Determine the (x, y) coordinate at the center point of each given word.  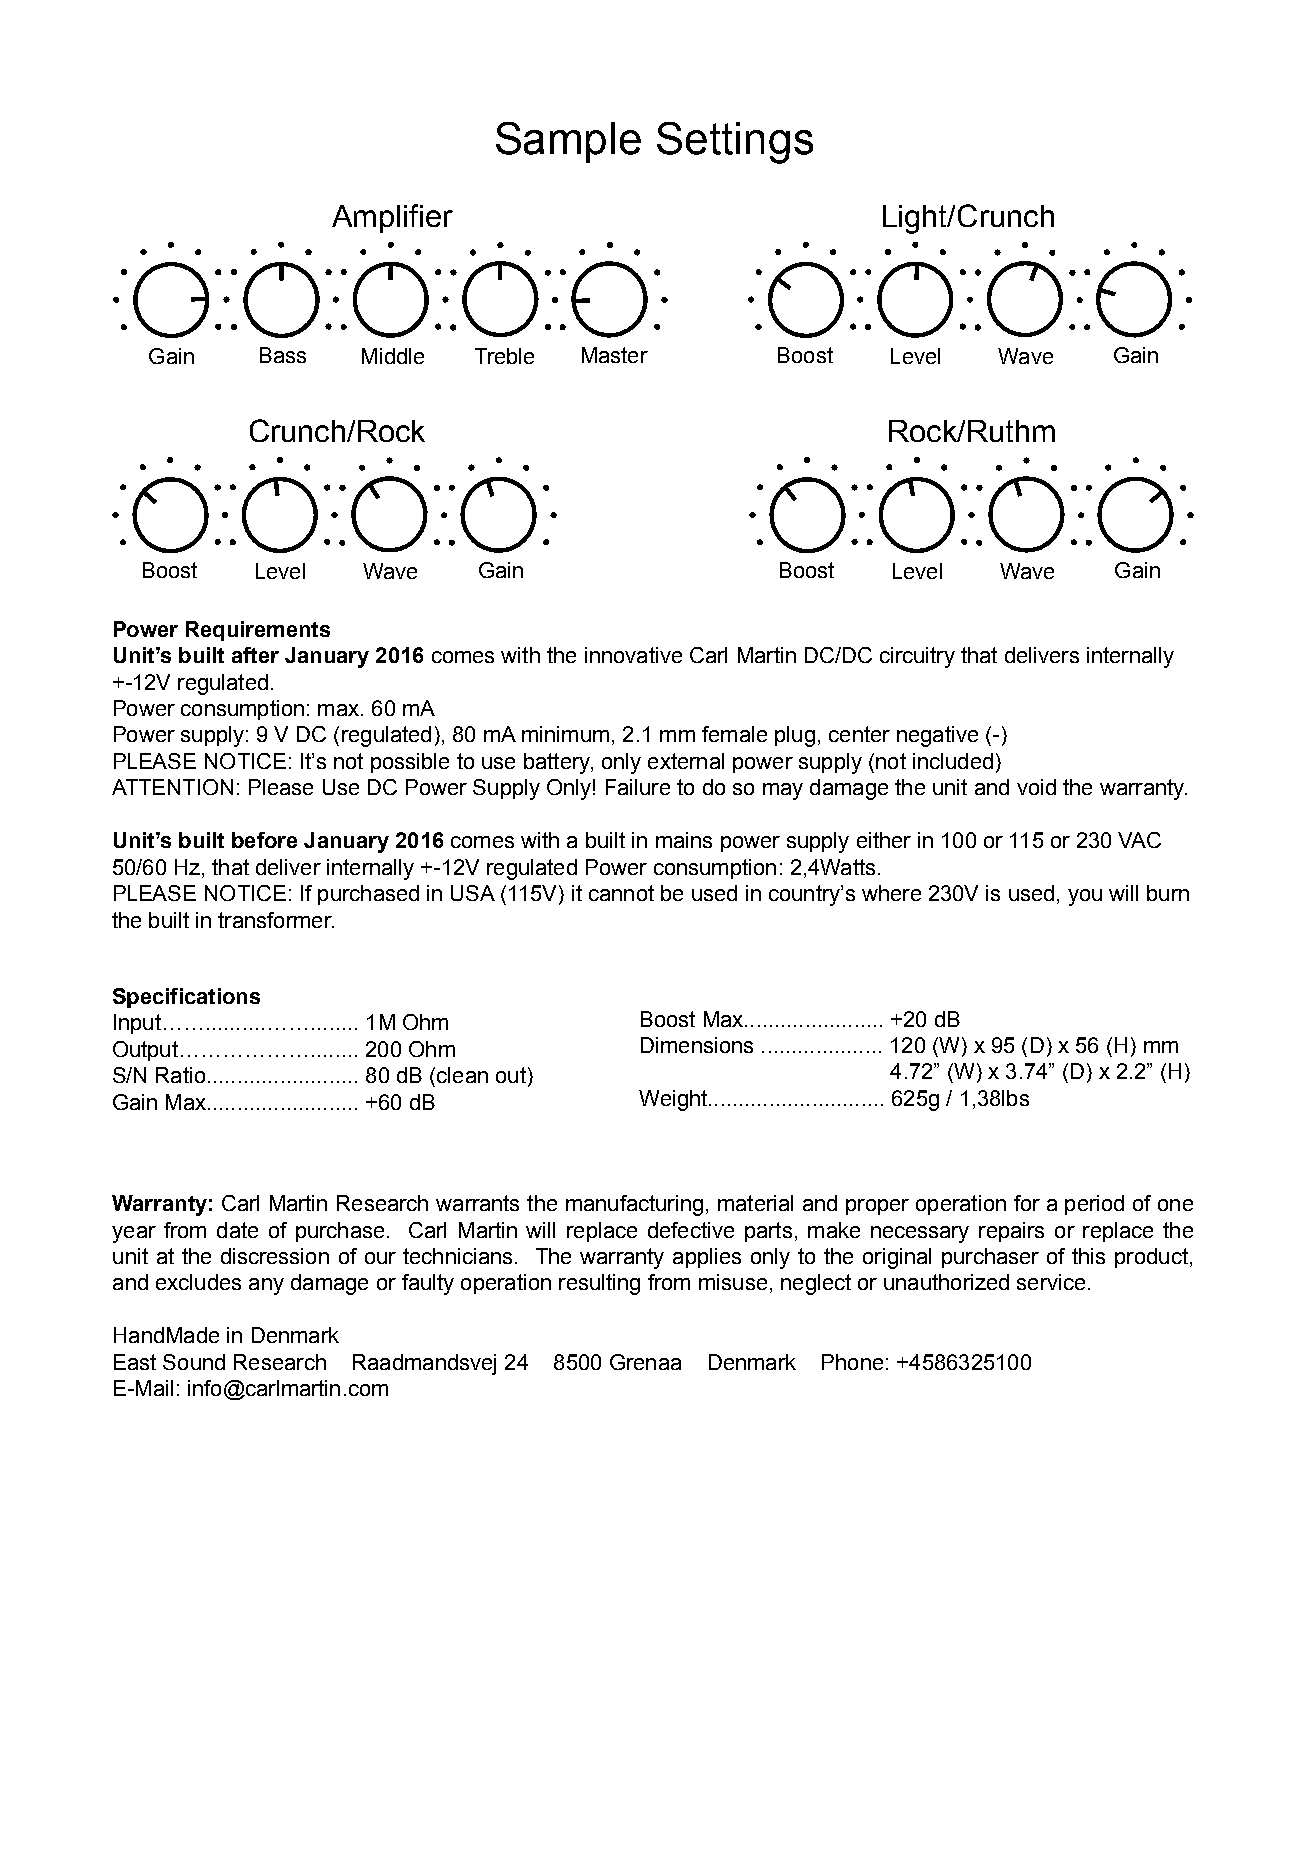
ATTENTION (172, 787)
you (1085, 897)
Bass (283, 355)
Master (615, 355)
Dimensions (697, 1045)
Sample (568, 142)
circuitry (917, 657)
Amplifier (392, 218)
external (686, 761)
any (266, 1286)
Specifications (186, 998)
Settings (735, 143)
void (1036, 787)
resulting (599, 1284)
